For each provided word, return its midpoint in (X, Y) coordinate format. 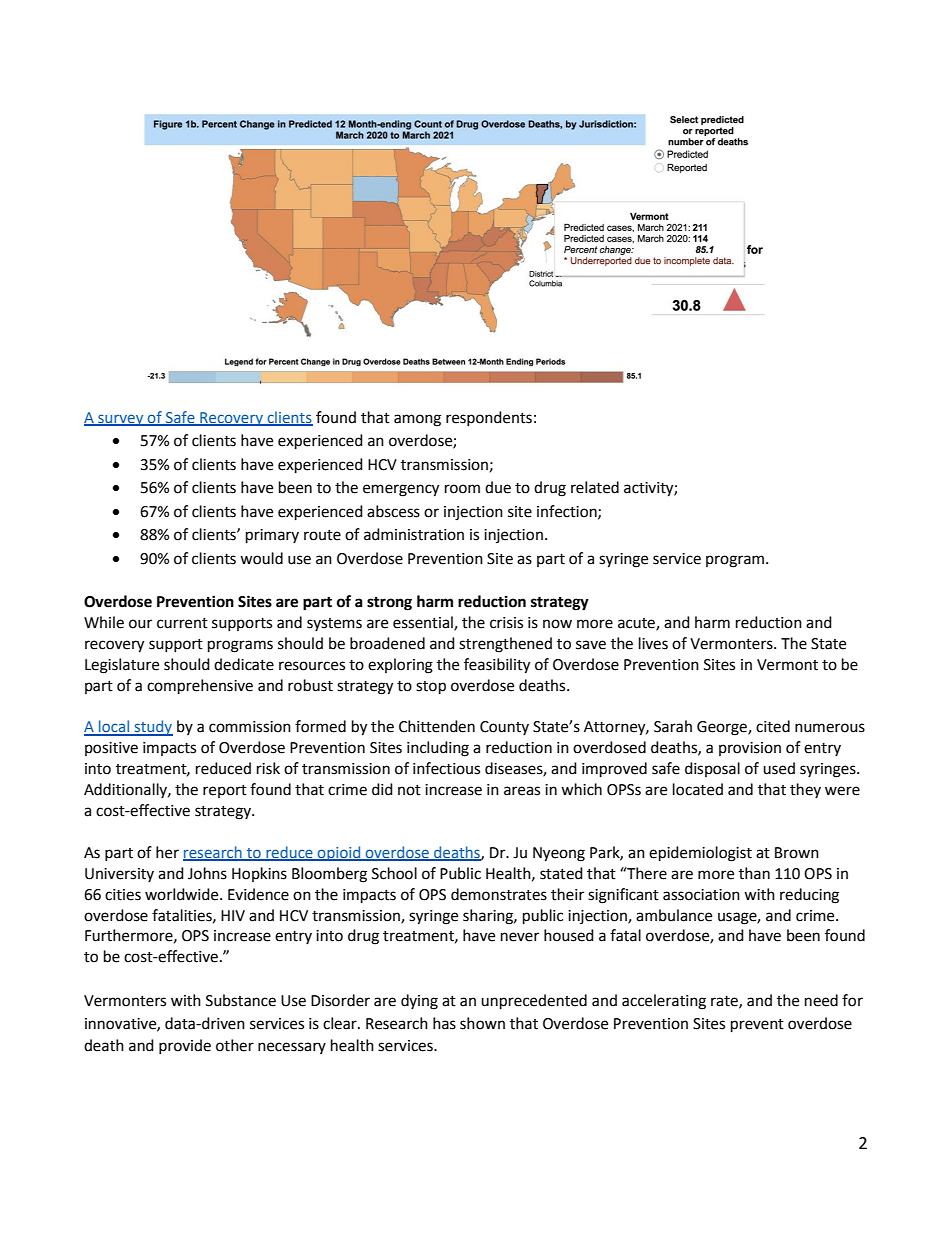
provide (185, 1046)
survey (121, 420)
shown (482, 1023)
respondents (489, 418)
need (821, 1000)
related (595, 487)
